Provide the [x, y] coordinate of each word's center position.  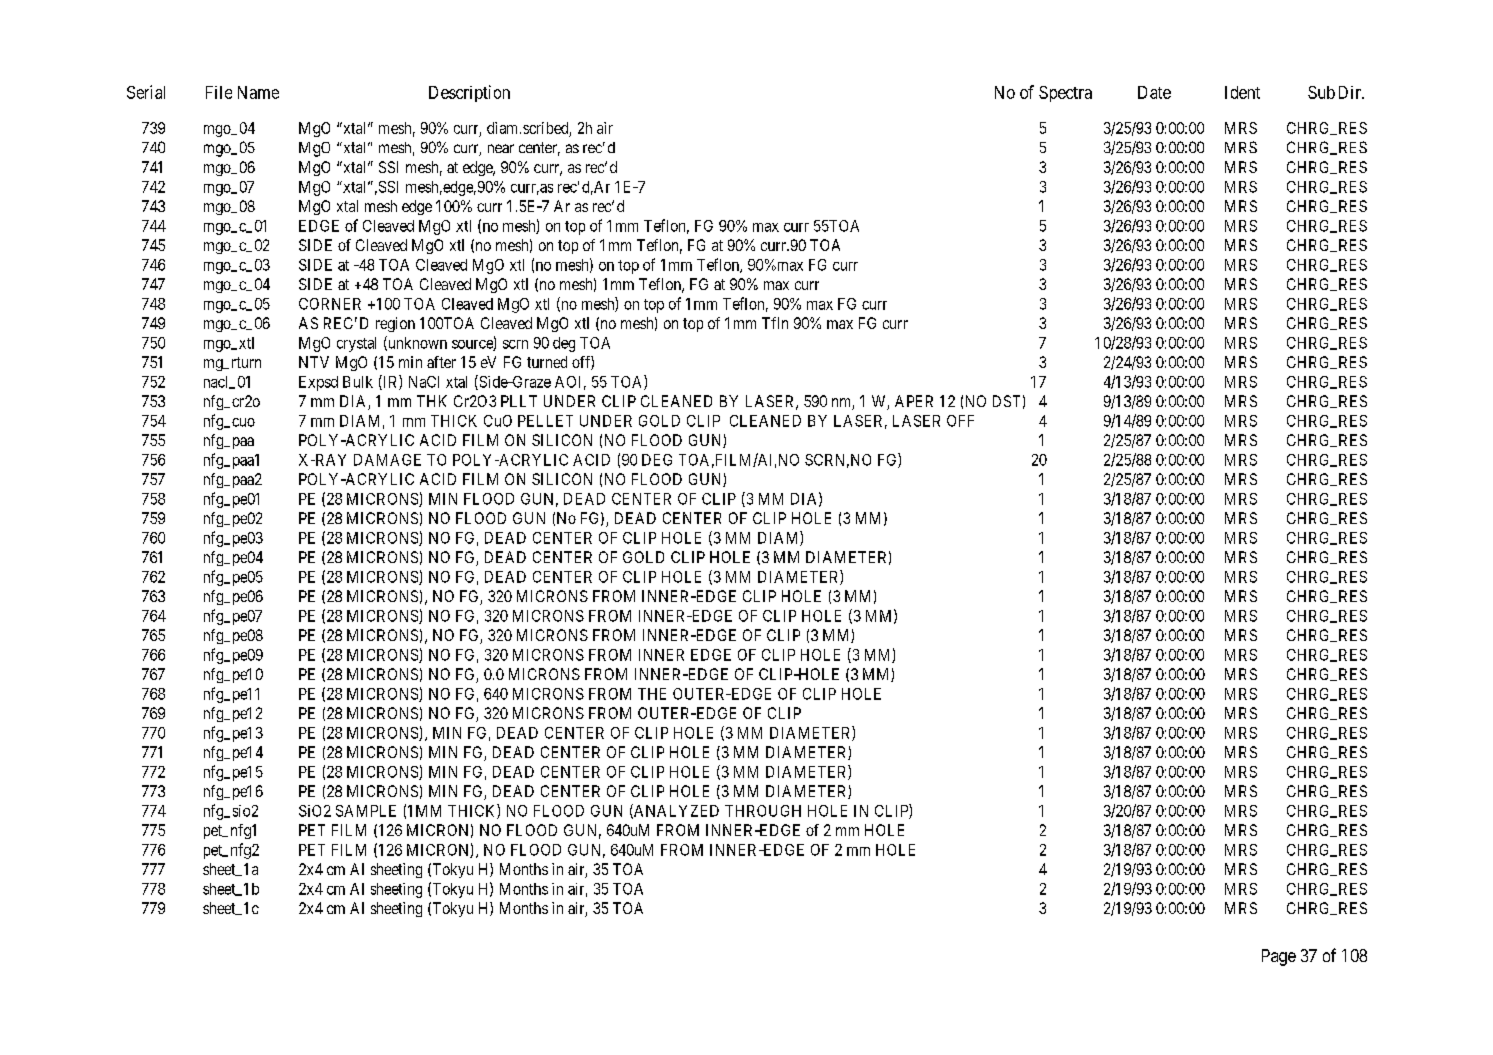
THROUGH [763, 811]
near [501, 148]
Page [1279, 957]
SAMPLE [366, 811]
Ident [1242, 92]
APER [914, 401]
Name [258, 92]
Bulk [358, 382]
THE [652, 694]
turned [547, 362]
